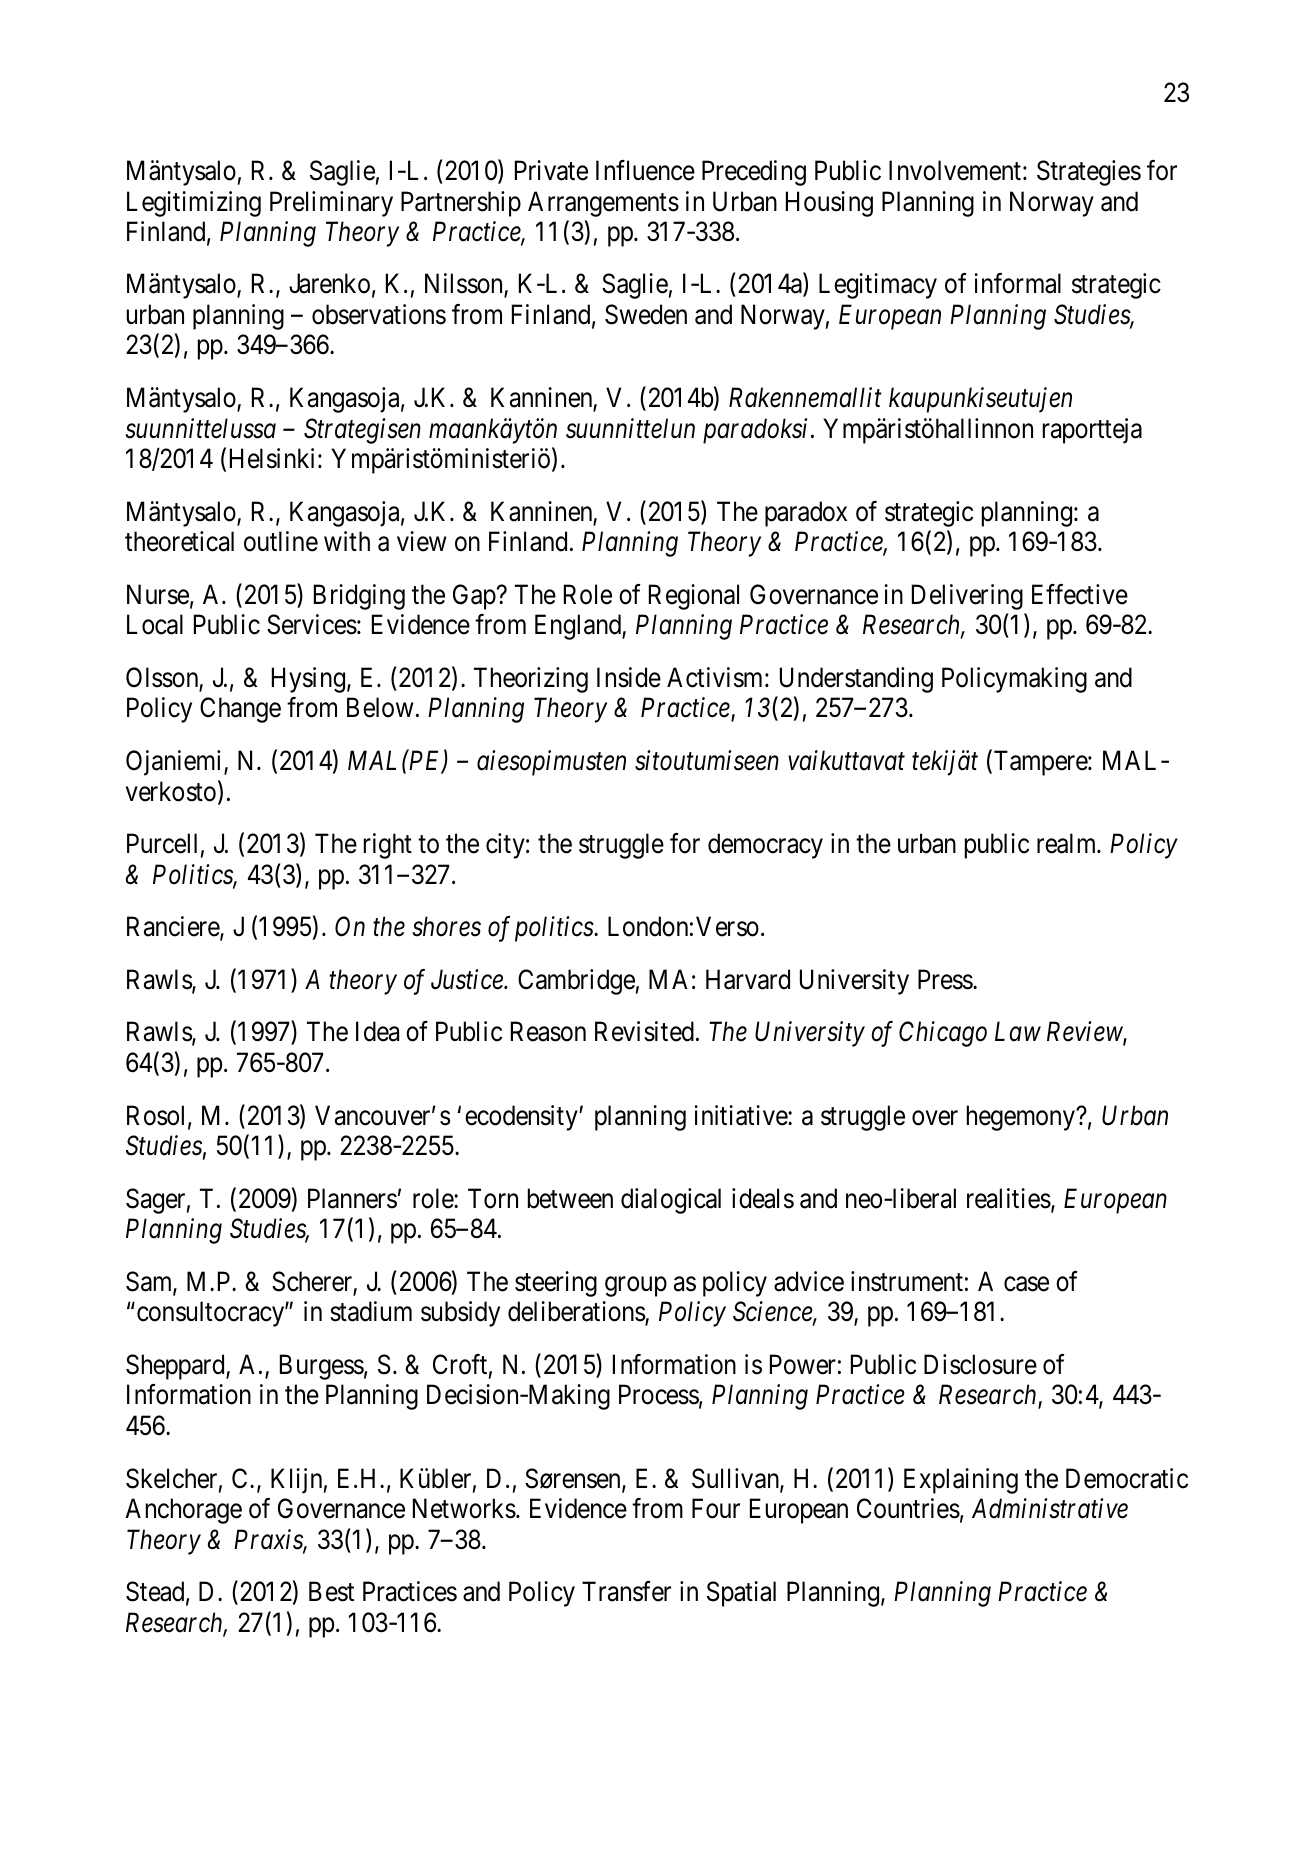 The image size is (1315, 1861). Describe the element at coordinates (570, 1198) in the screenshot. I see `between` at that location.
